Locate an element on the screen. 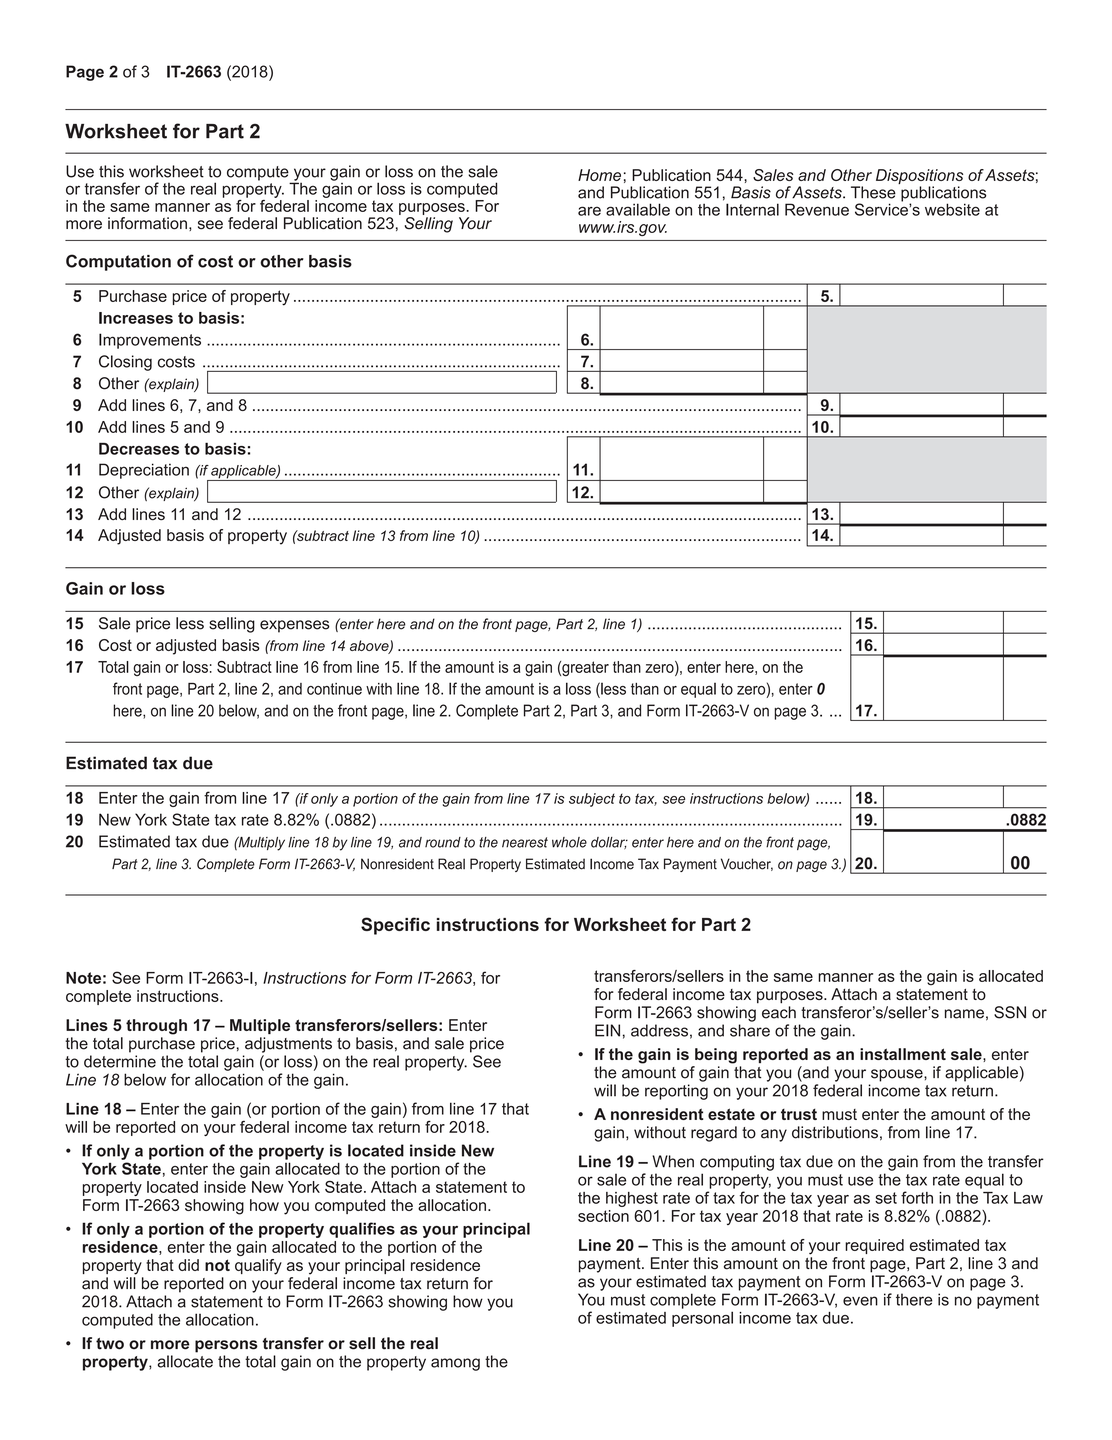 This screenshot has height=1440, width=1112. continue is located at coordinates (334, 689).
